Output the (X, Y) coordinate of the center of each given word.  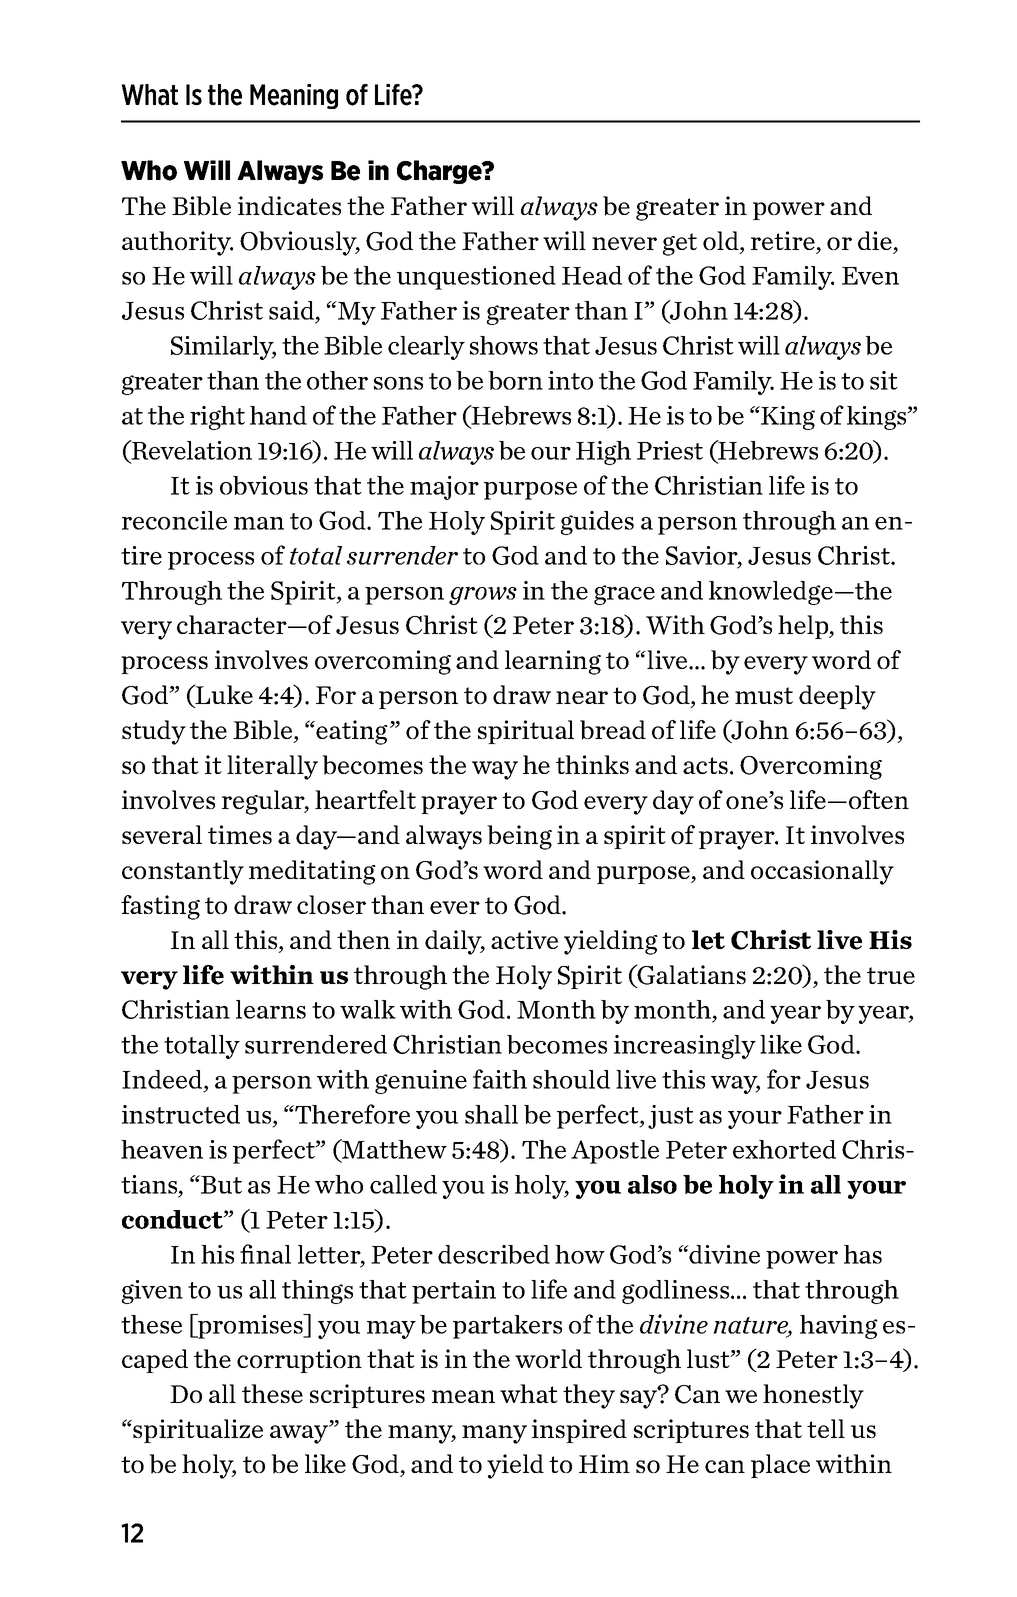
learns (271, 1009)
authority (177, 243)
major (444, 488)
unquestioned (476, 278)
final (265, 1254)
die (875, 240)
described (494, 1254)
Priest (670, 450)
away (300, 1434)
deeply (837, 697)
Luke (223, 694)
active (524, 939)
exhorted (784, 1149)
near (582, 697)
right (217, 418)
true (891, 975)
